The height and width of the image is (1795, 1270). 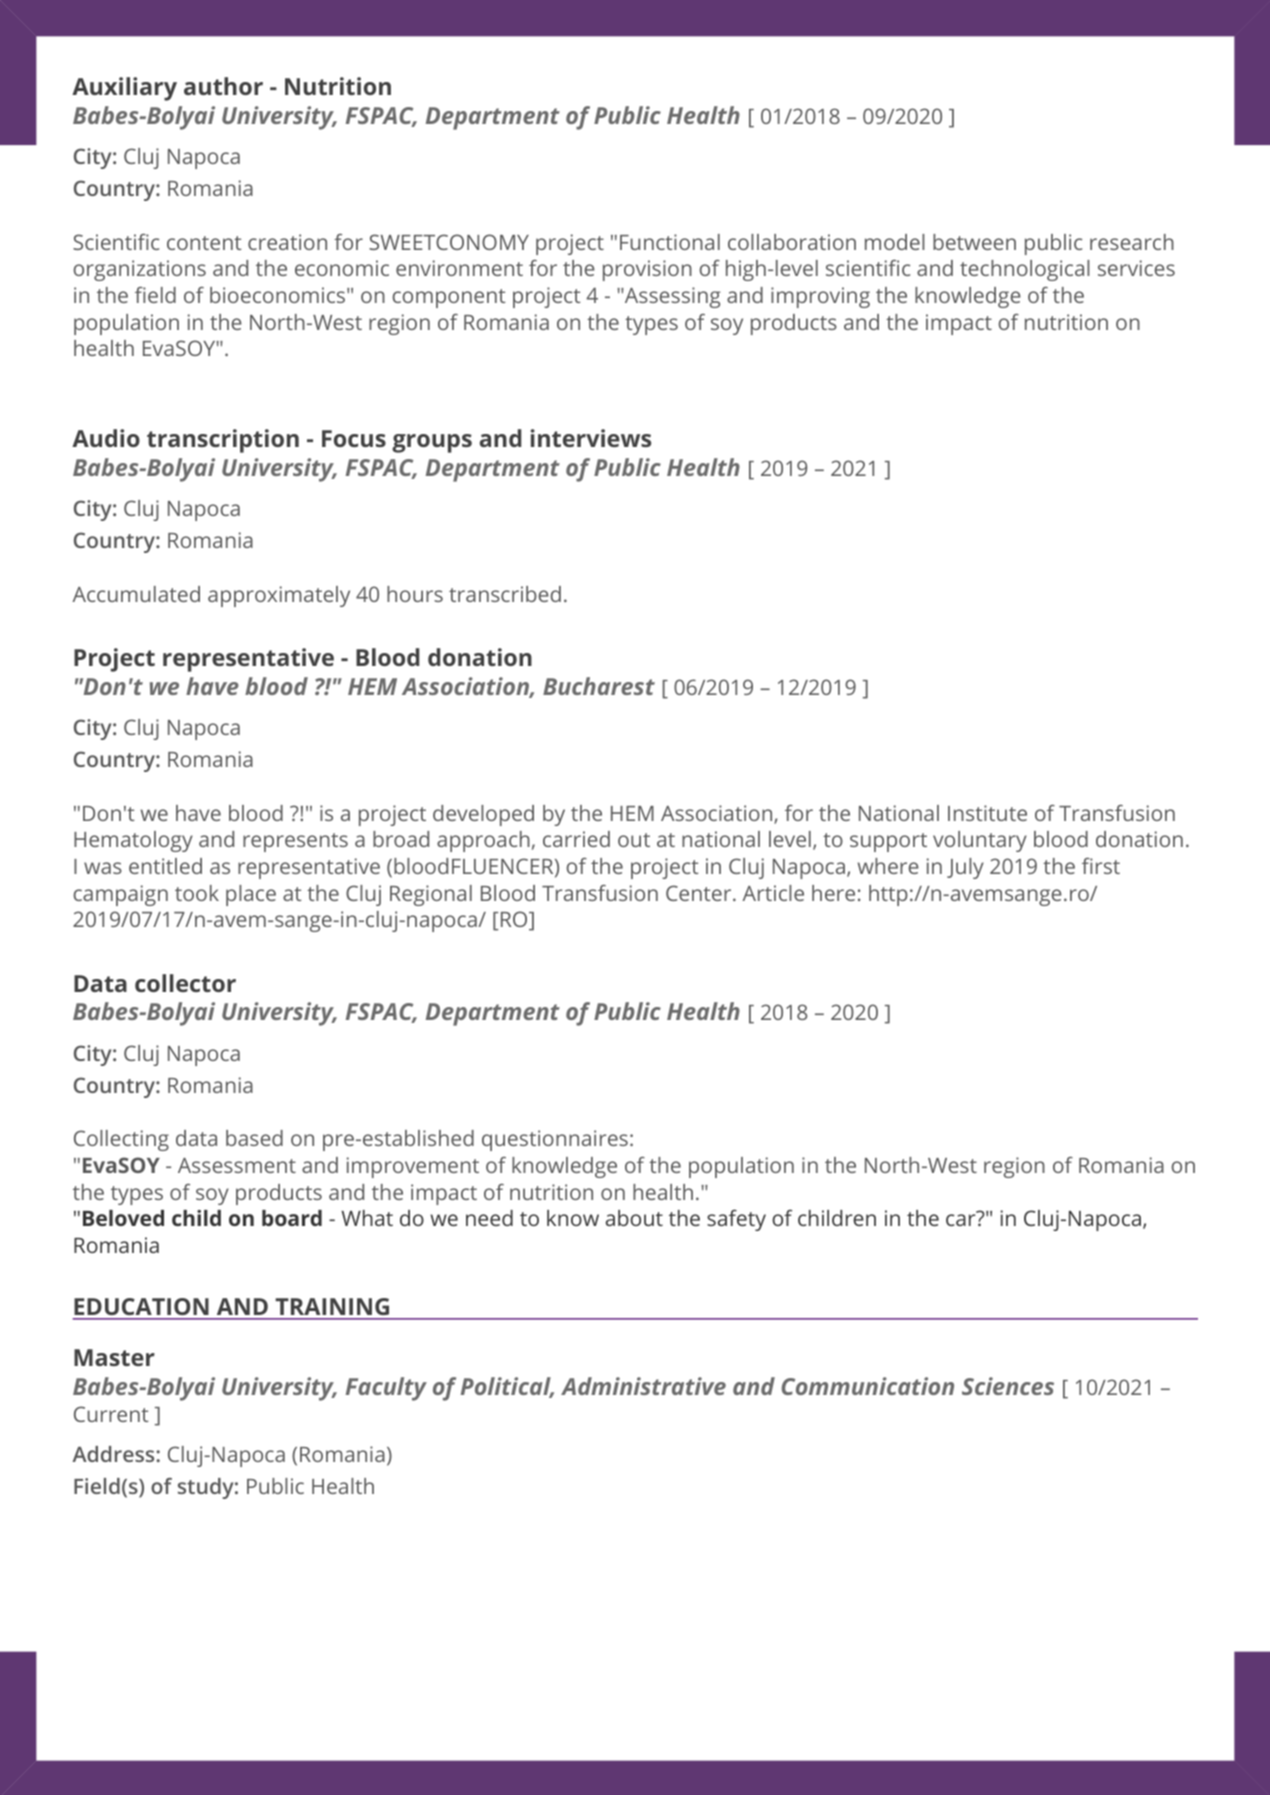 I want to click on carried, so click(x=576, y=839).
